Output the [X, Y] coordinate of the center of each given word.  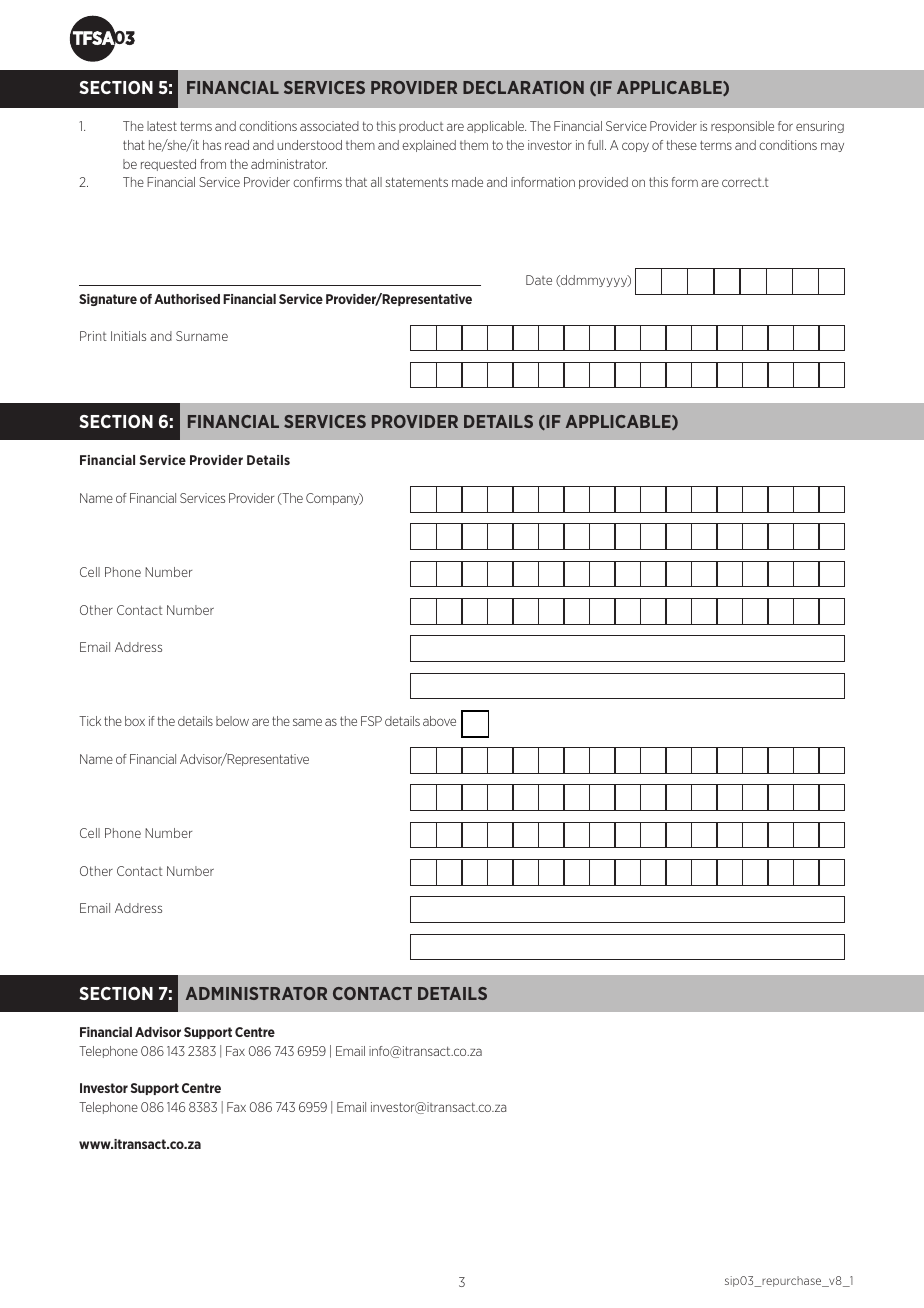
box [135, 721]
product [421, 127]
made [467, 182]
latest [162, 126]
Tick [90, 721]
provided [603, 183]
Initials [128, 336]
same [307, 722]
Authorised [187, 299]
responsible [742, 127]
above [439, 721]
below [232, 721]
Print [93, 336]
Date [539, 280]
